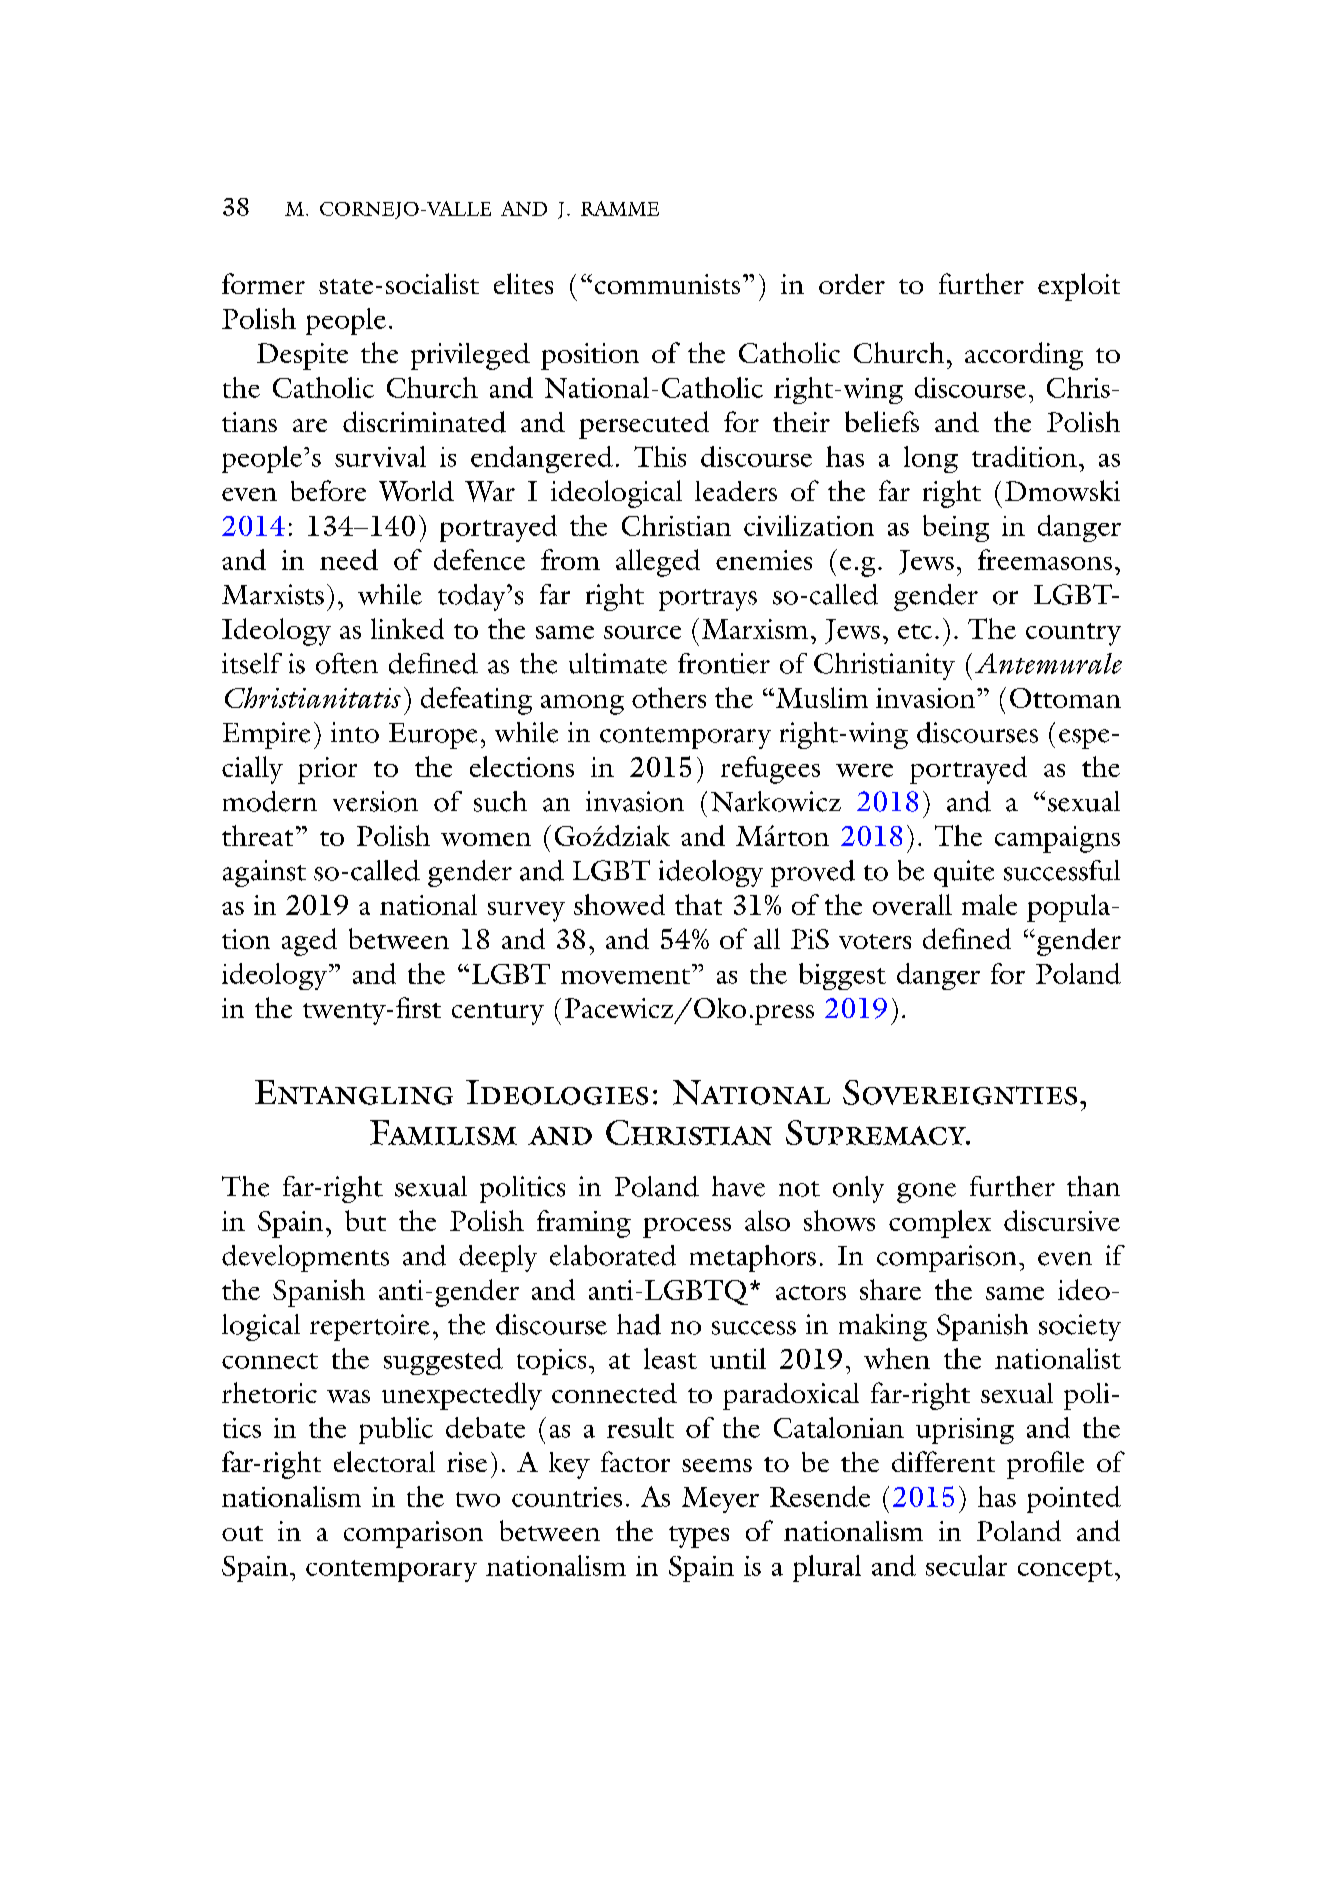 This screenshot has height=1902, width=1344. I want to click on that, so click(698, 904).
